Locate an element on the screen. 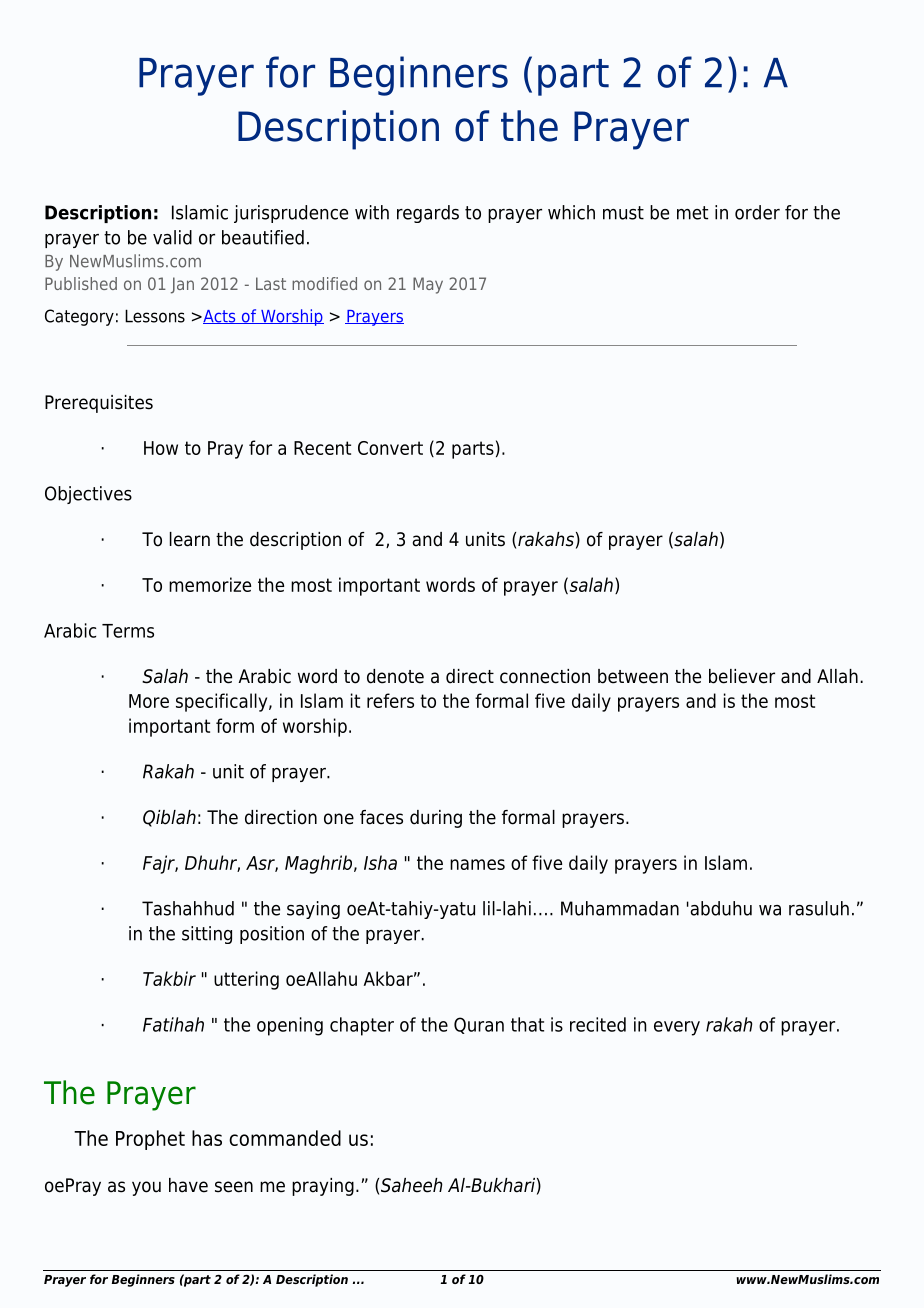 The height and width of the screenshot is (1308, 924). commanded is located at coordinates (285, 1138).
